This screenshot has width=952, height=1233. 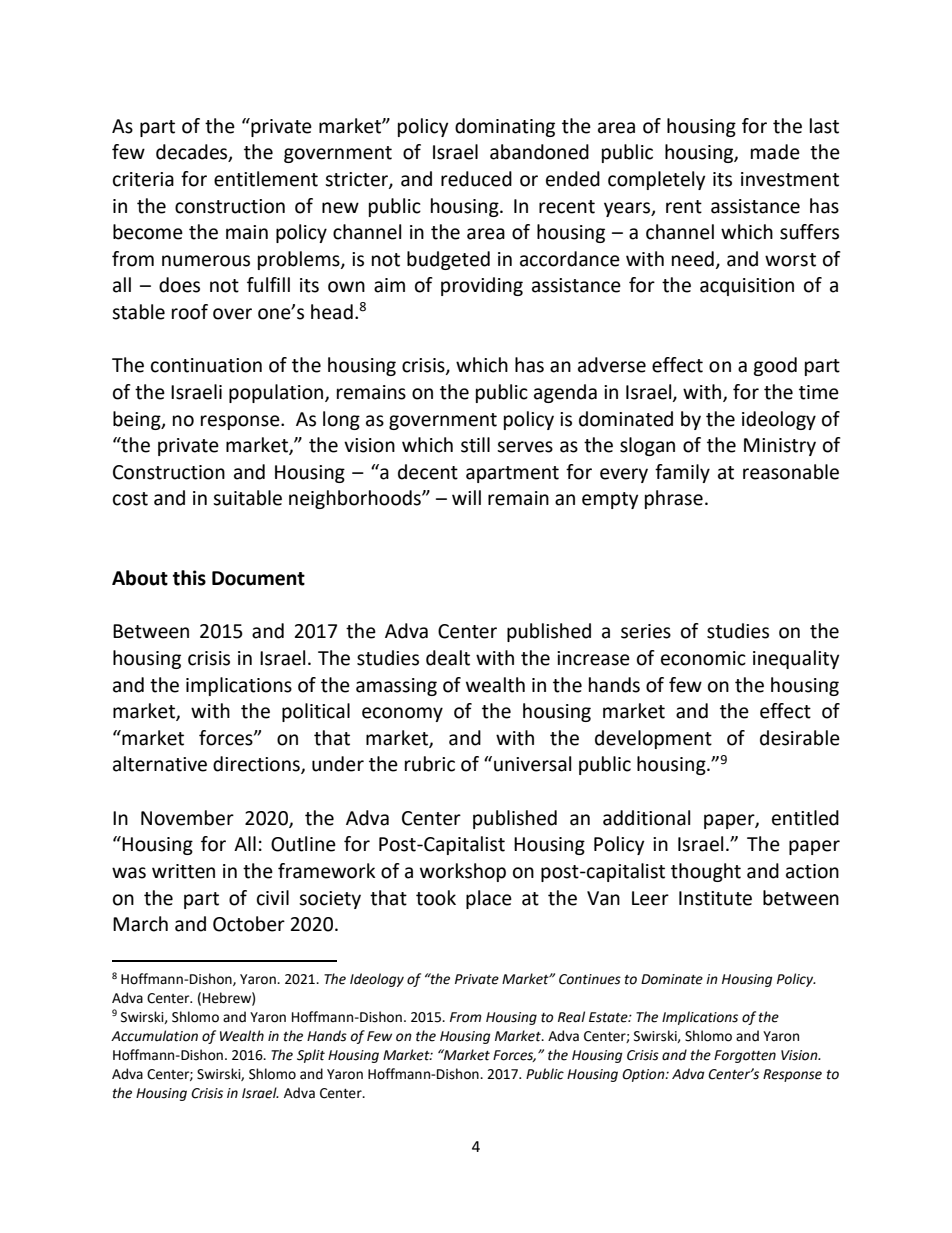 I want to click on economic, so click(x=703, y=658).
